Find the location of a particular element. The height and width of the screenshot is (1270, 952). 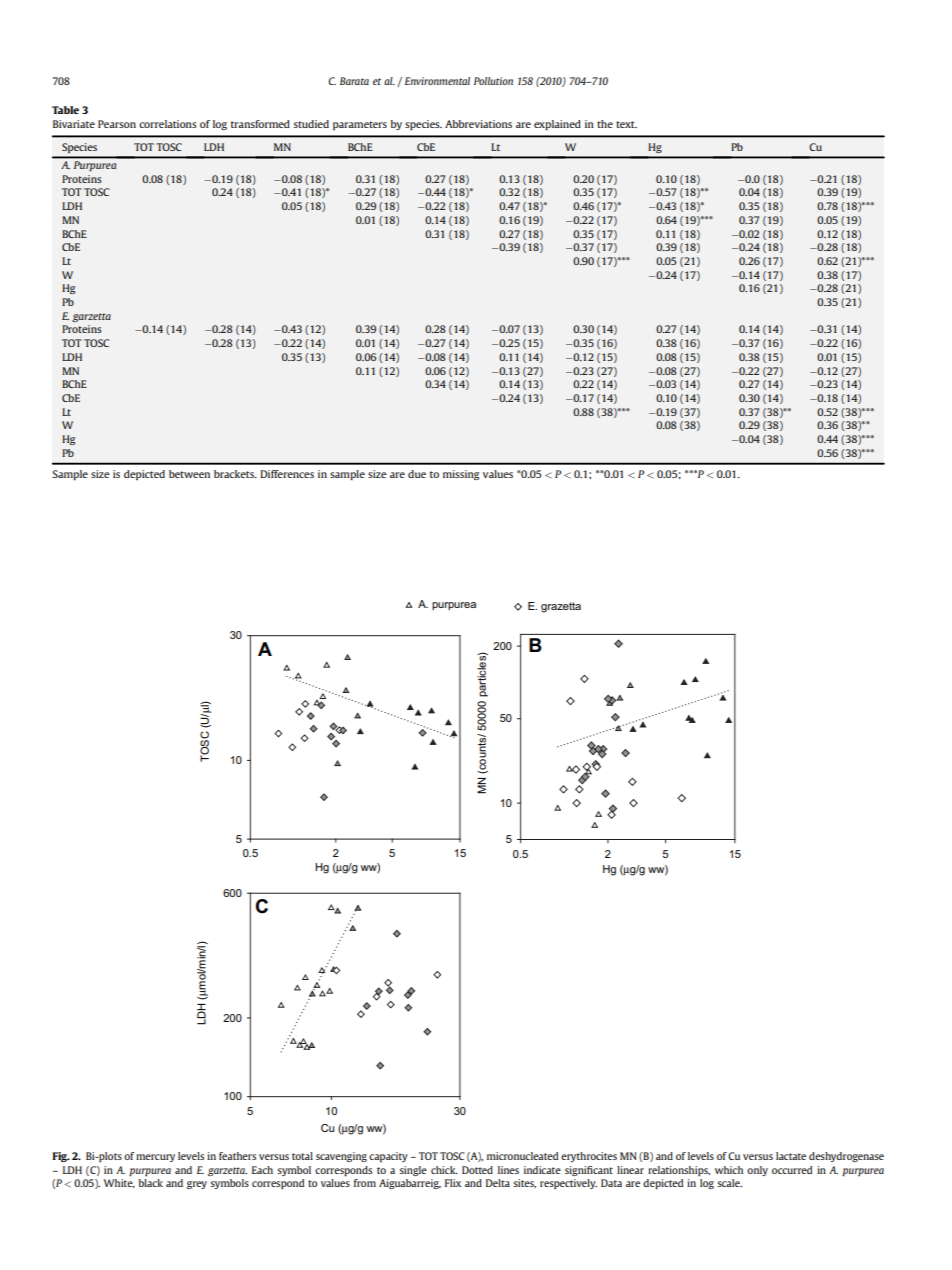

single is located at coordinates (413, 1171).
